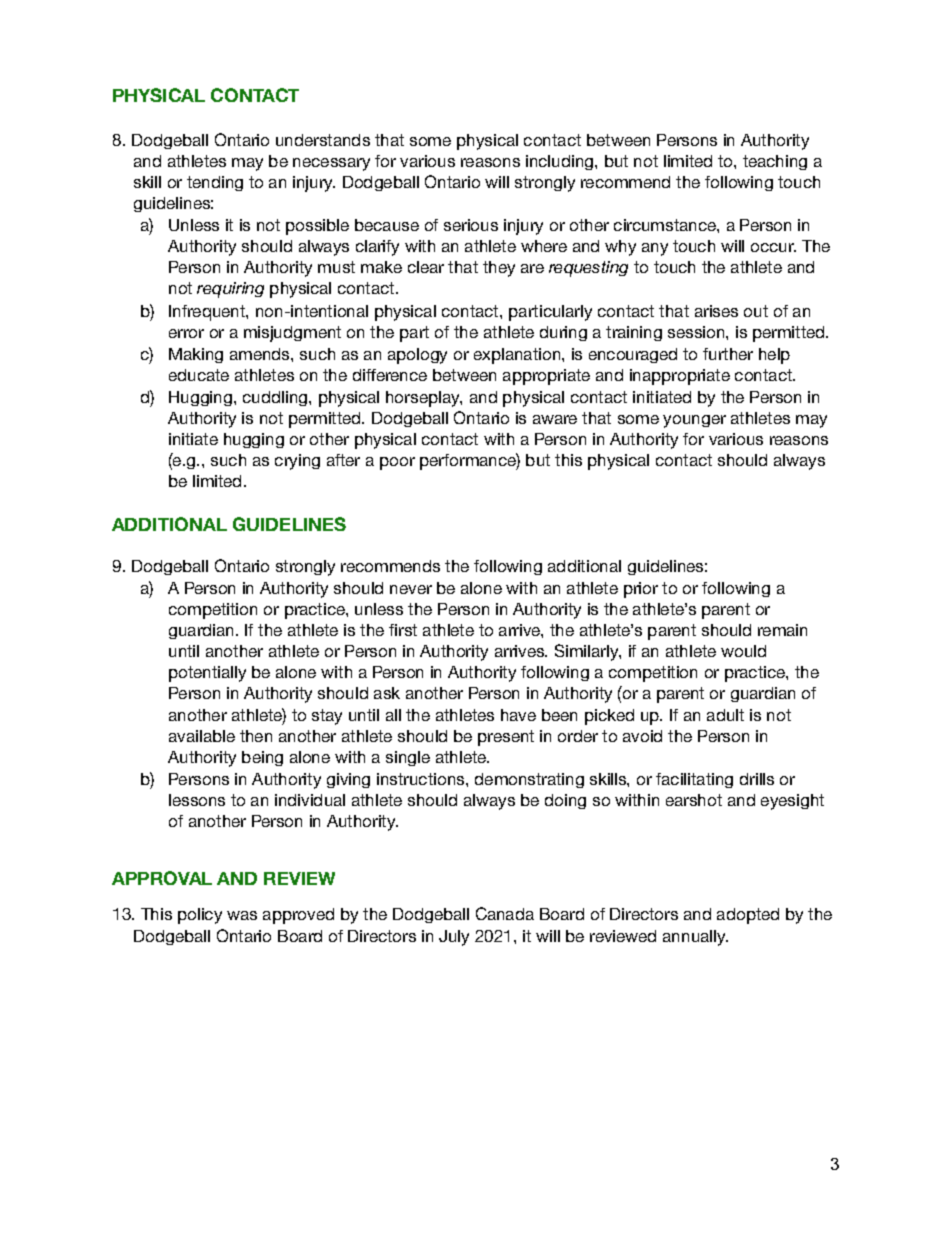 The image size is (952, 1233). Describe the element at coordinates (775, 162) in the page. I see `teaching` at that location.
